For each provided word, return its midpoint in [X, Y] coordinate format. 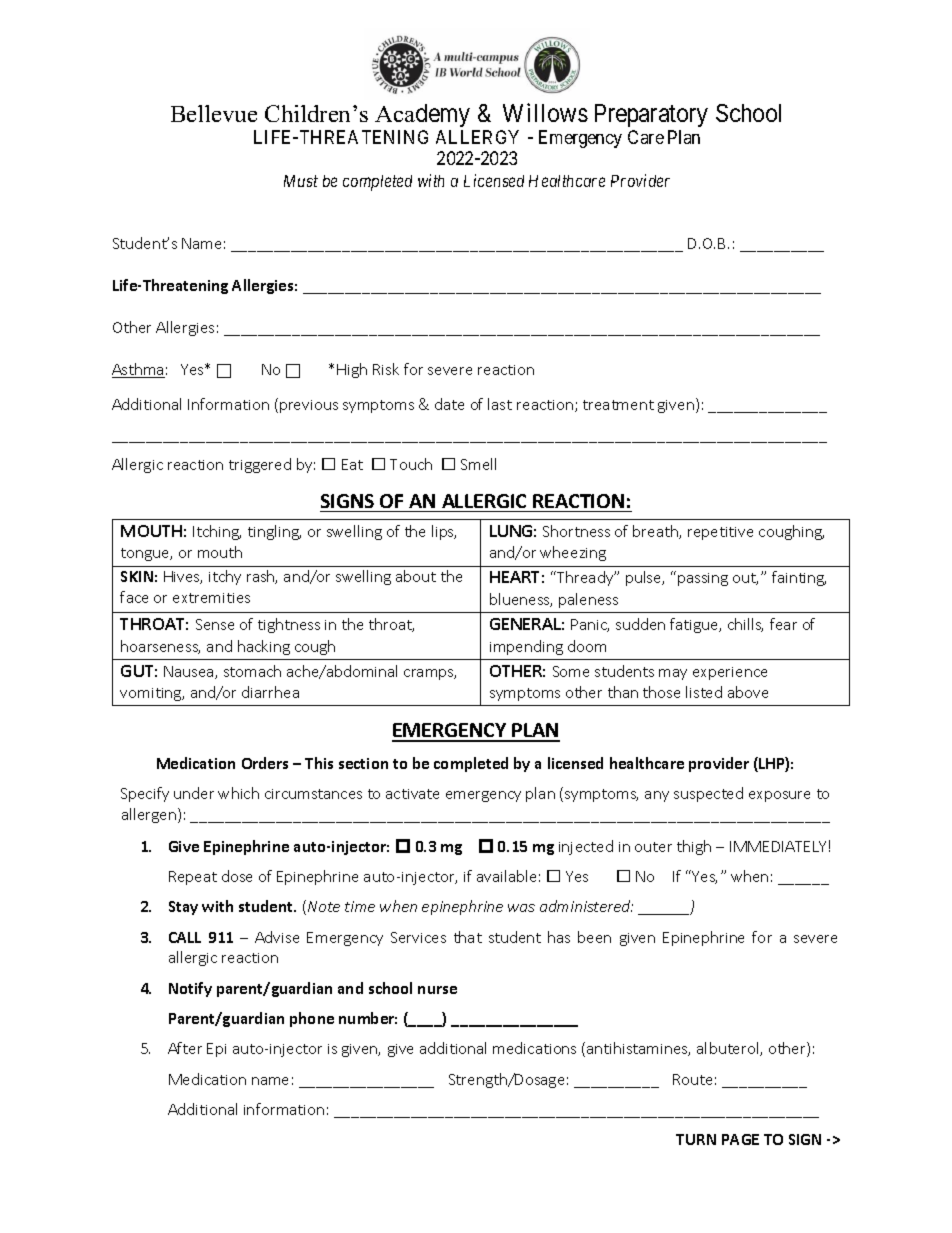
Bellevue [214, 113]
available [506, 876]
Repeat [193, 878]
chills [745, 625]
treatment [618, 405]
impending [526, 647]
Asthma [138, 370]
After [185, 1048]
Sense [215, 624]
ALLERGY [477, 137]
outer [653, 847]
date [449, 404]
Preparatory [651, 117]
